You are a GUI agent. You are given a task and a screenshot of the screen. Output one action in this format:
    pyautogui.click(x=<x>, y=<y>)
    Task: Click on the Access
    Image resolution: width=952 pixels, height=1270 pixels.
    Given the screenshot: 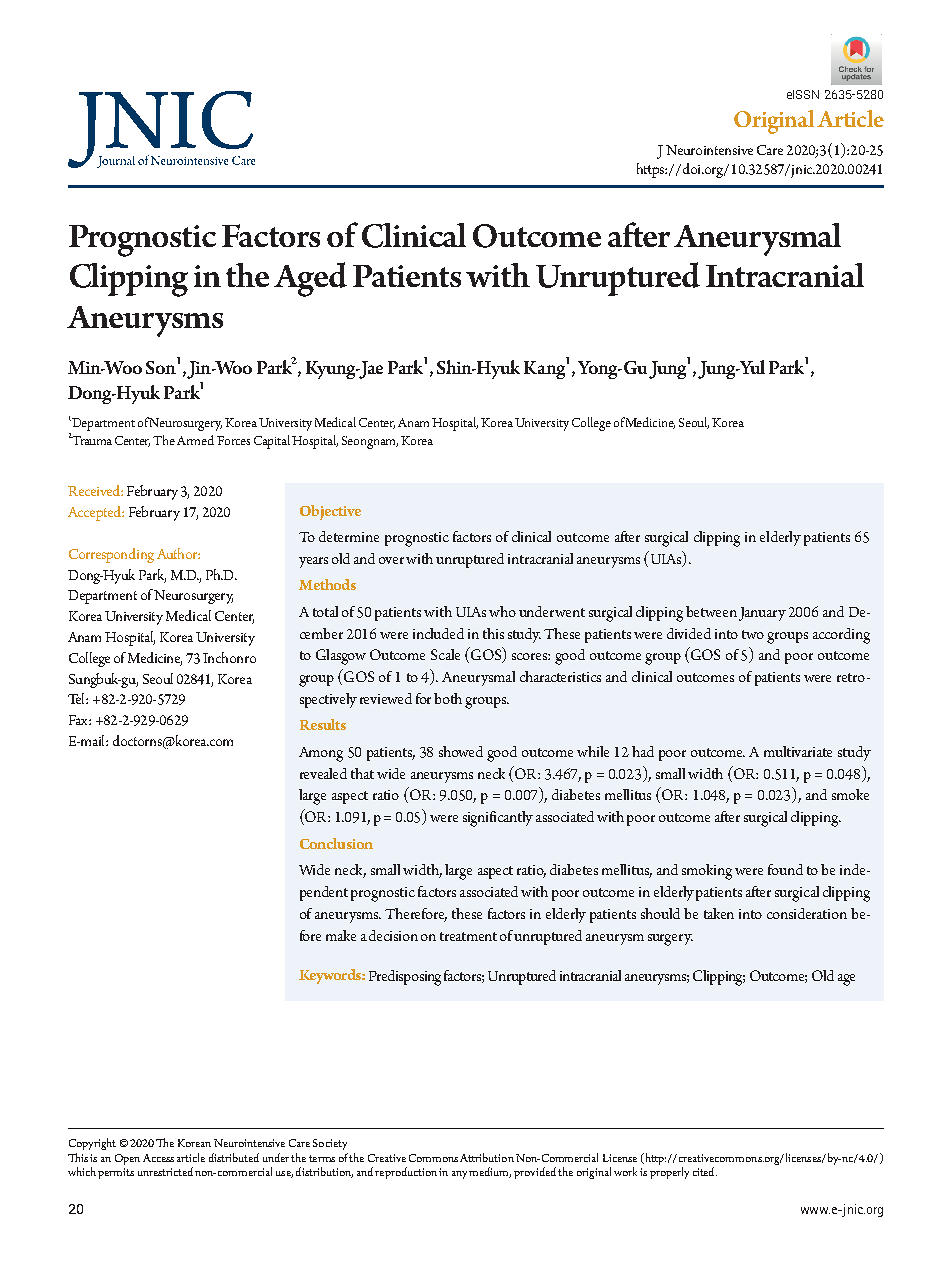 What is the action you would take?
    pyautogui.click(x=158, y=1158)
